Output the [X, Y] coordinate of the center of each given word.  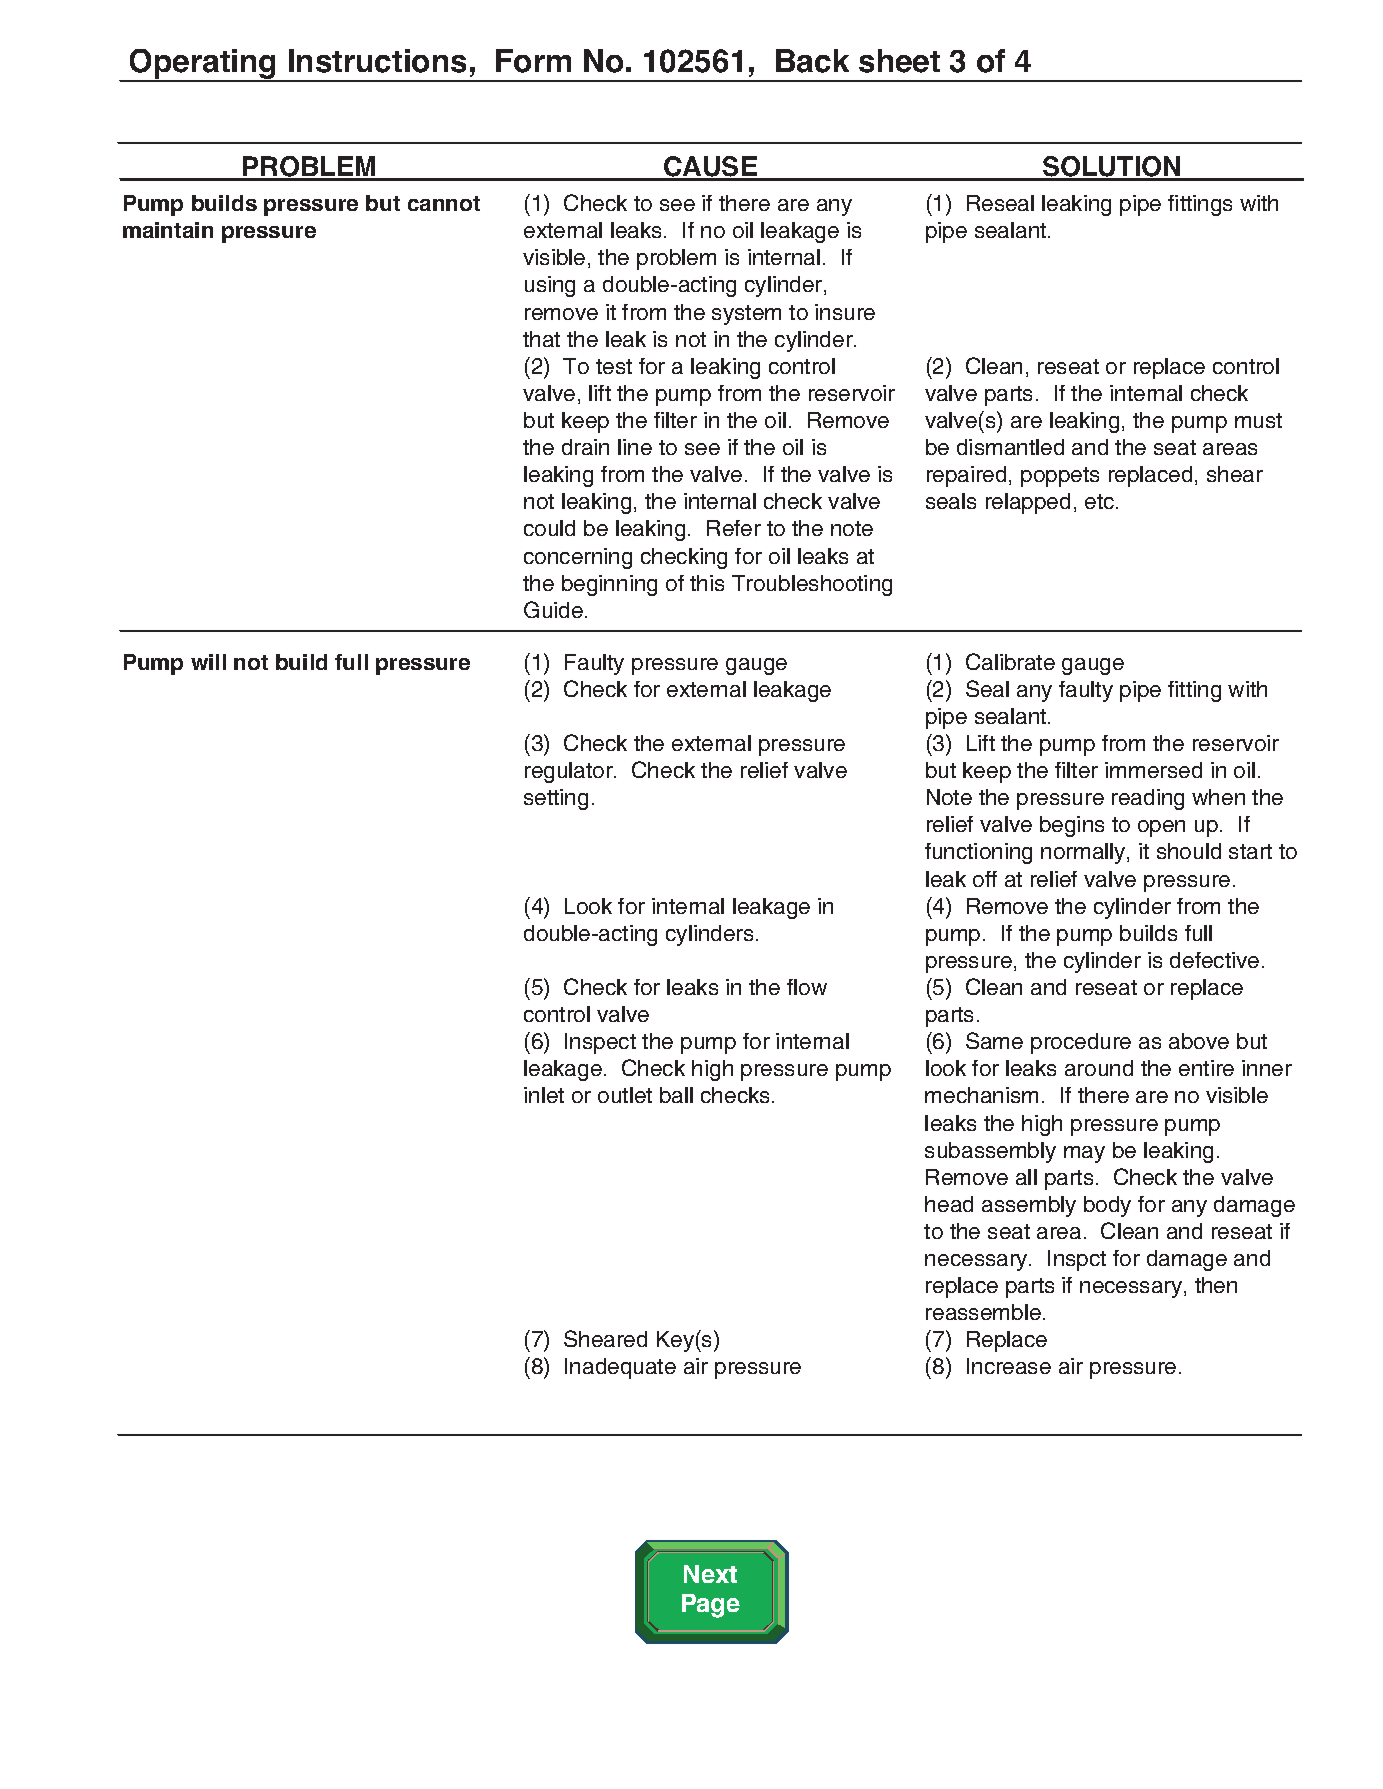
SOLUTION [1112, 168]
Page [711, 1606]
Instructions [377, 61]
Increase [1009, 1366]
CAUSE [711, 168]
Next [710, 1574]
